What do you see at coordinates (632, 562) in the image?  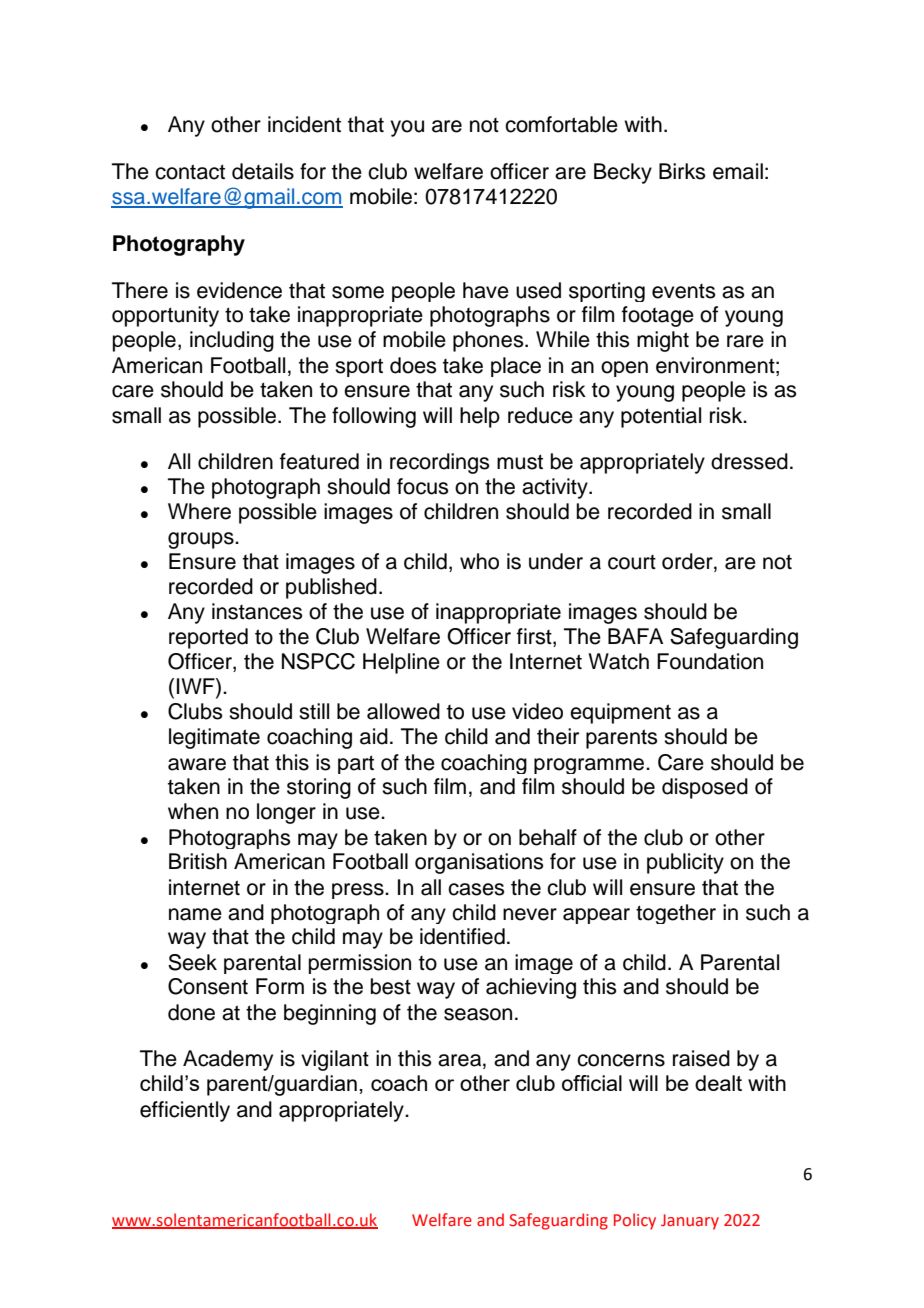 I see `court` at bounding box center [632, 562].
